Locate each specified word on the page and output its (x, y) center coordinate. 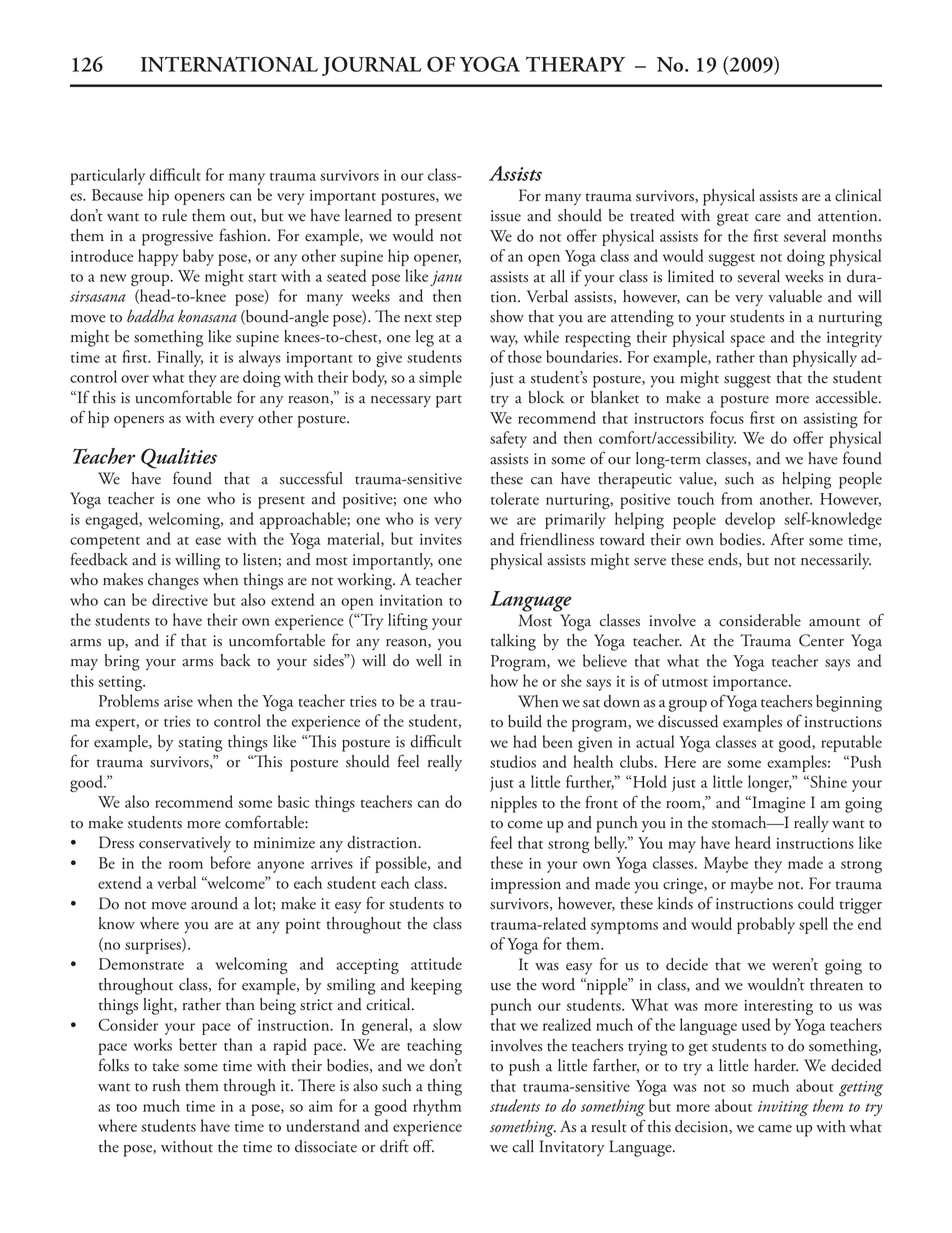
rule (174, 215)
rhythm (437, 1107)
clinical (858, 195)
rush (166, 1085)
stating (200, 744)
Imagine (777, 804)
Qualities (179, 458)
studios (513, 761)
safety (508, 439)
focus (727, 417)
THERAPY (575, 64)
